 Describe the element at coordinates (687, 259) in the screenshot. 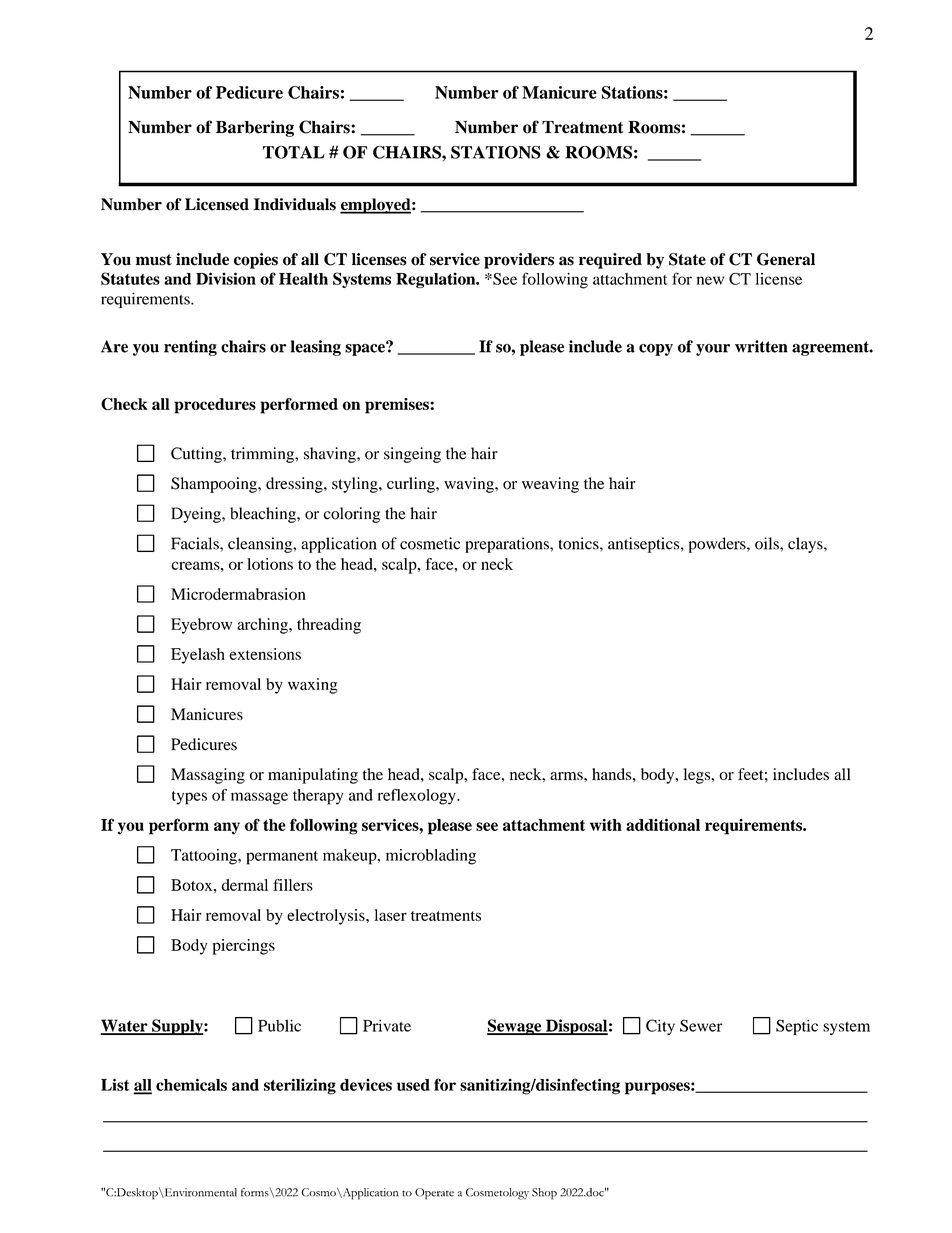

I see `State` at that location.
